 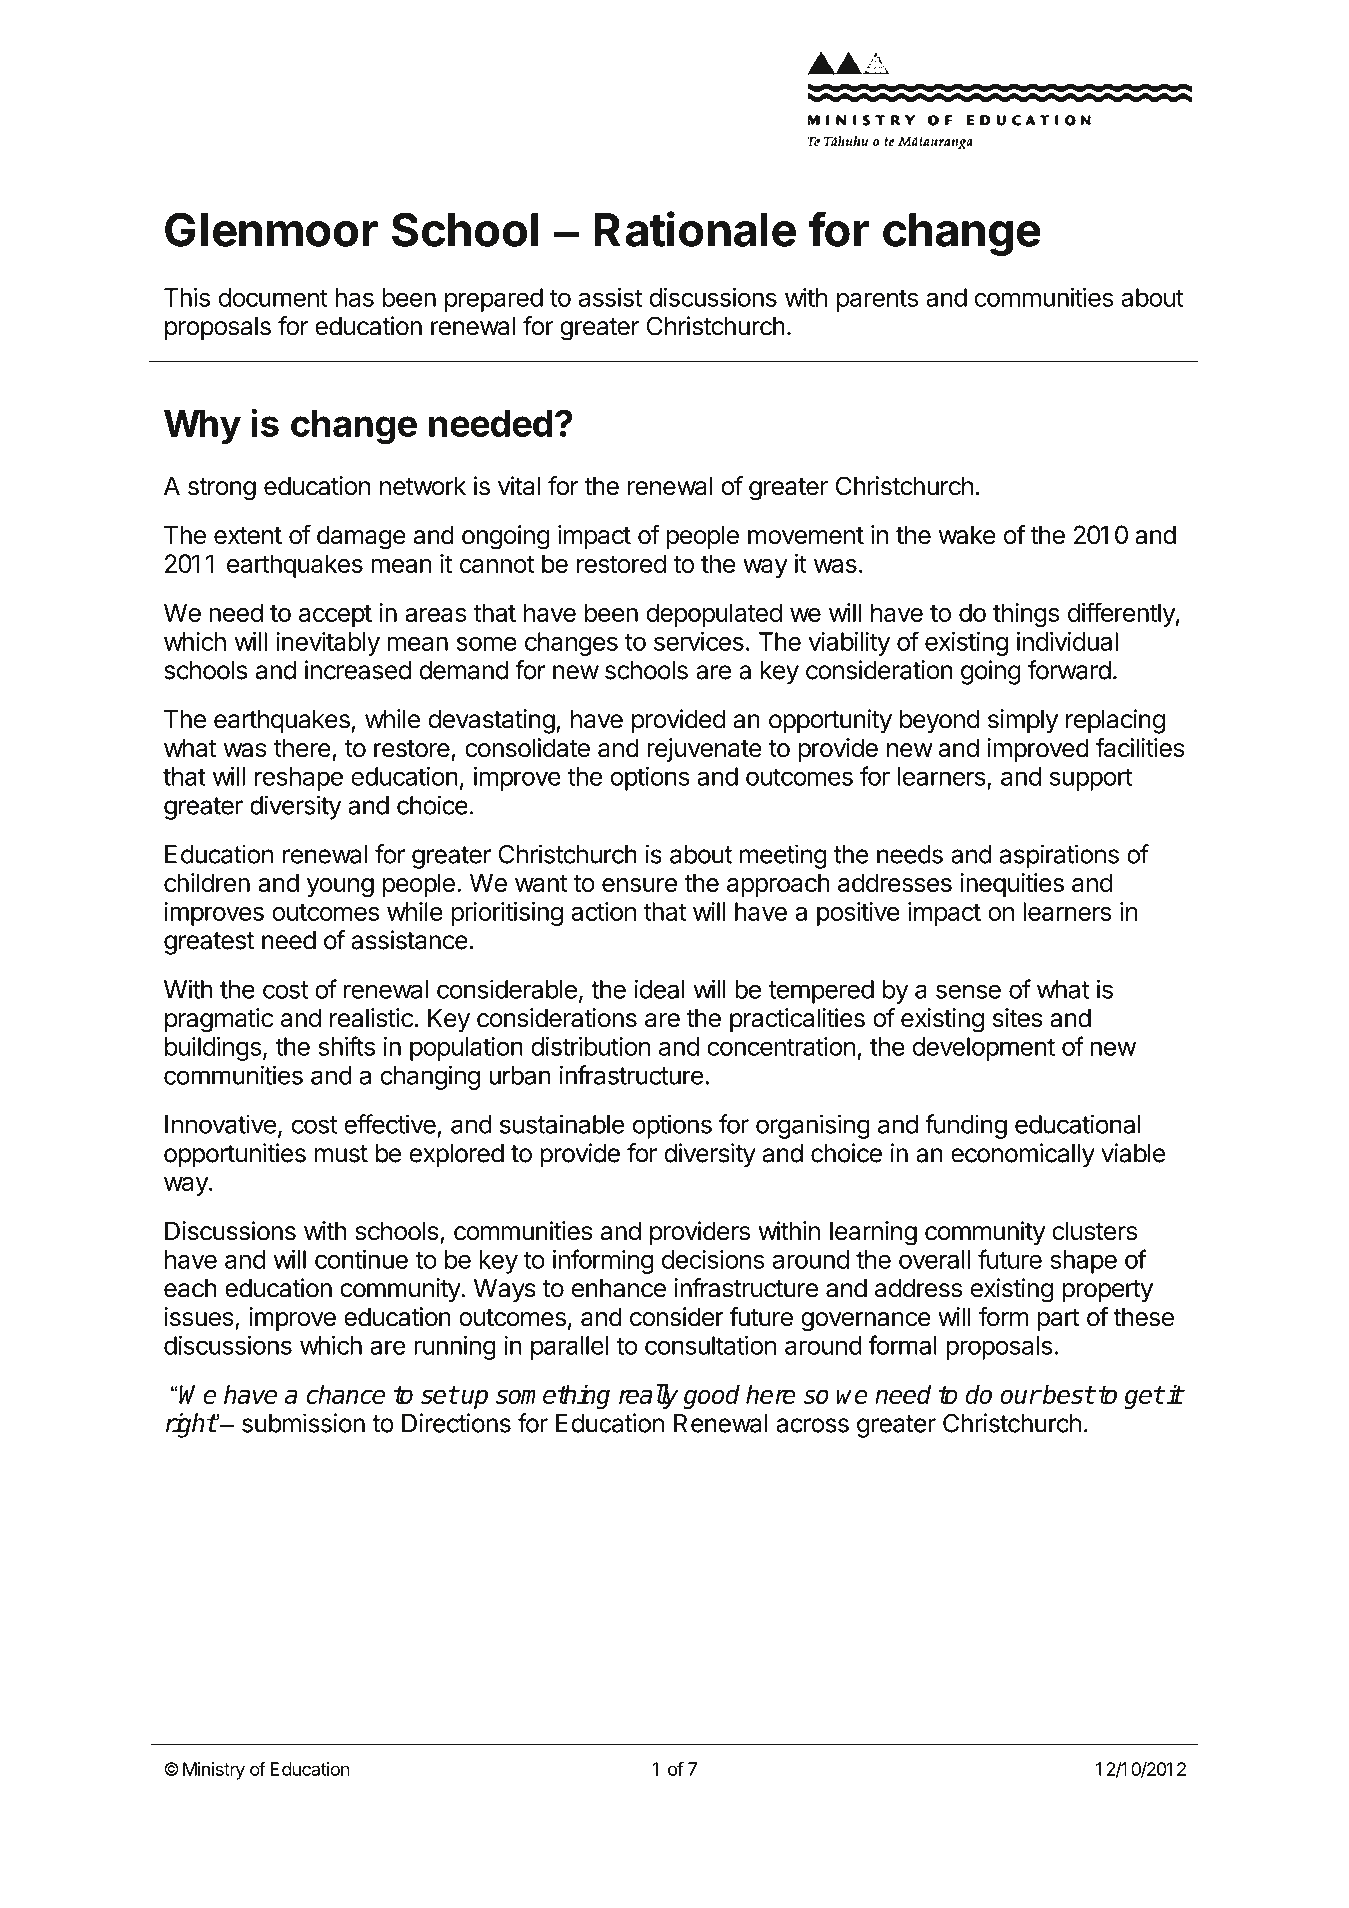 What do you see at coordinates (695, 229) in the document?
I see `Rationale` at bounding box center [695, 229].
